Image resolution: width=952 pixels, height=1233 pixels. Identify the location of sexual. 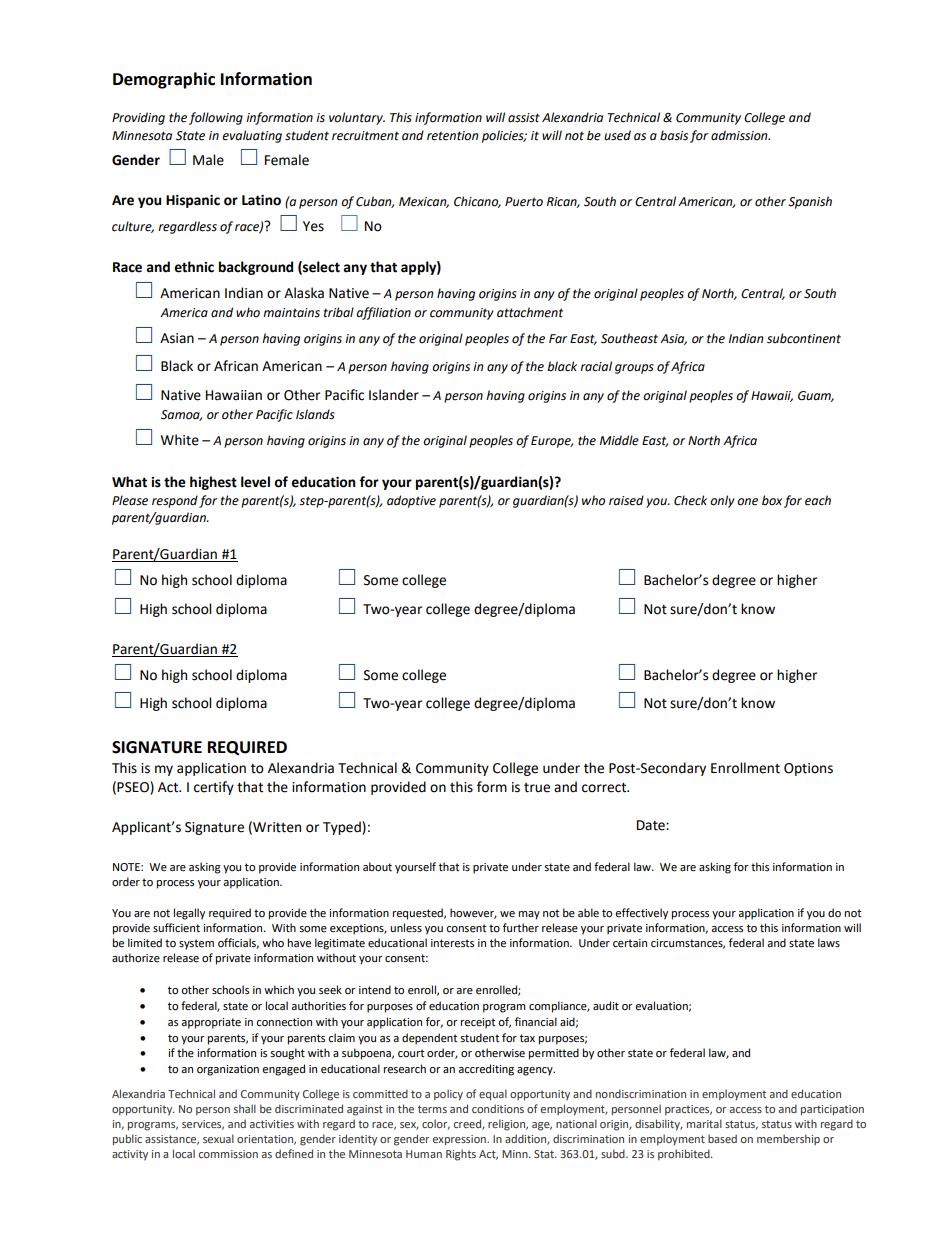
(218, 1138).
